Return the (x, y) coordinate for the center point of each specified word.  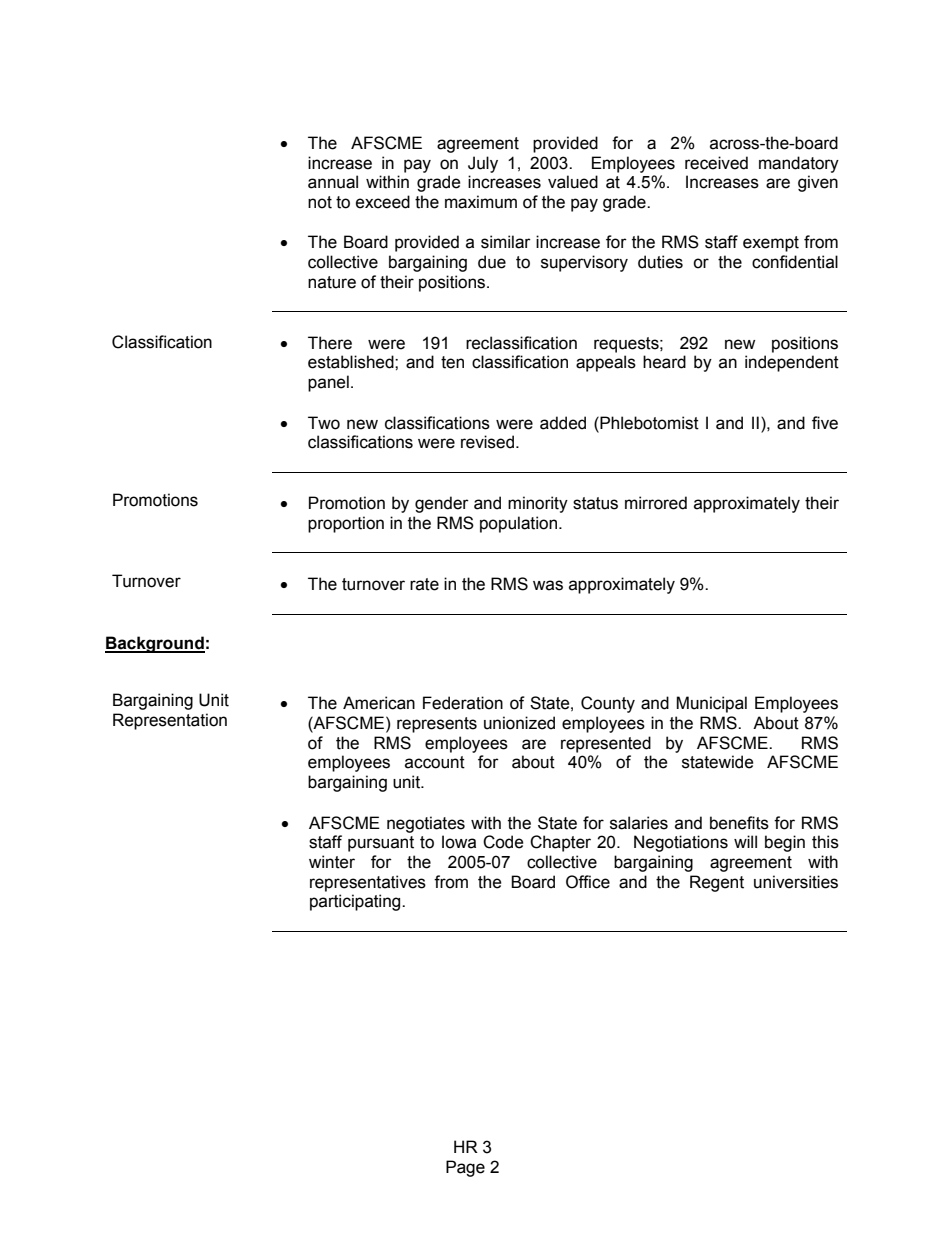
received (716, 163)
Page (465, 1168)
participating (356, 902)
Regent (717, 883)
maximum (481, 202)
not (320, 202)
